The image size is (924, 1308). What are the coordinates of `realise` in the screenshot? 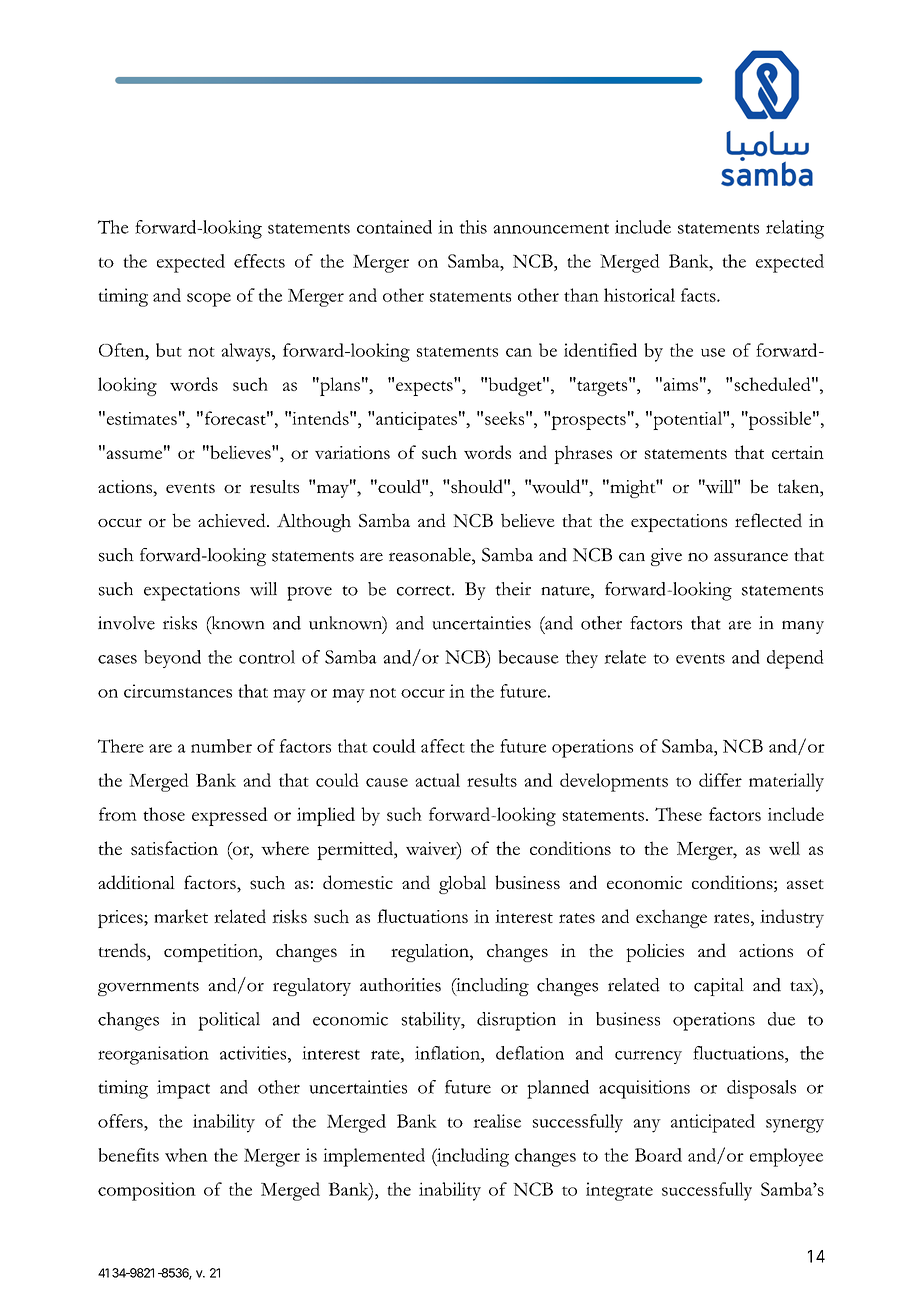 It's located at (497, 1121).
